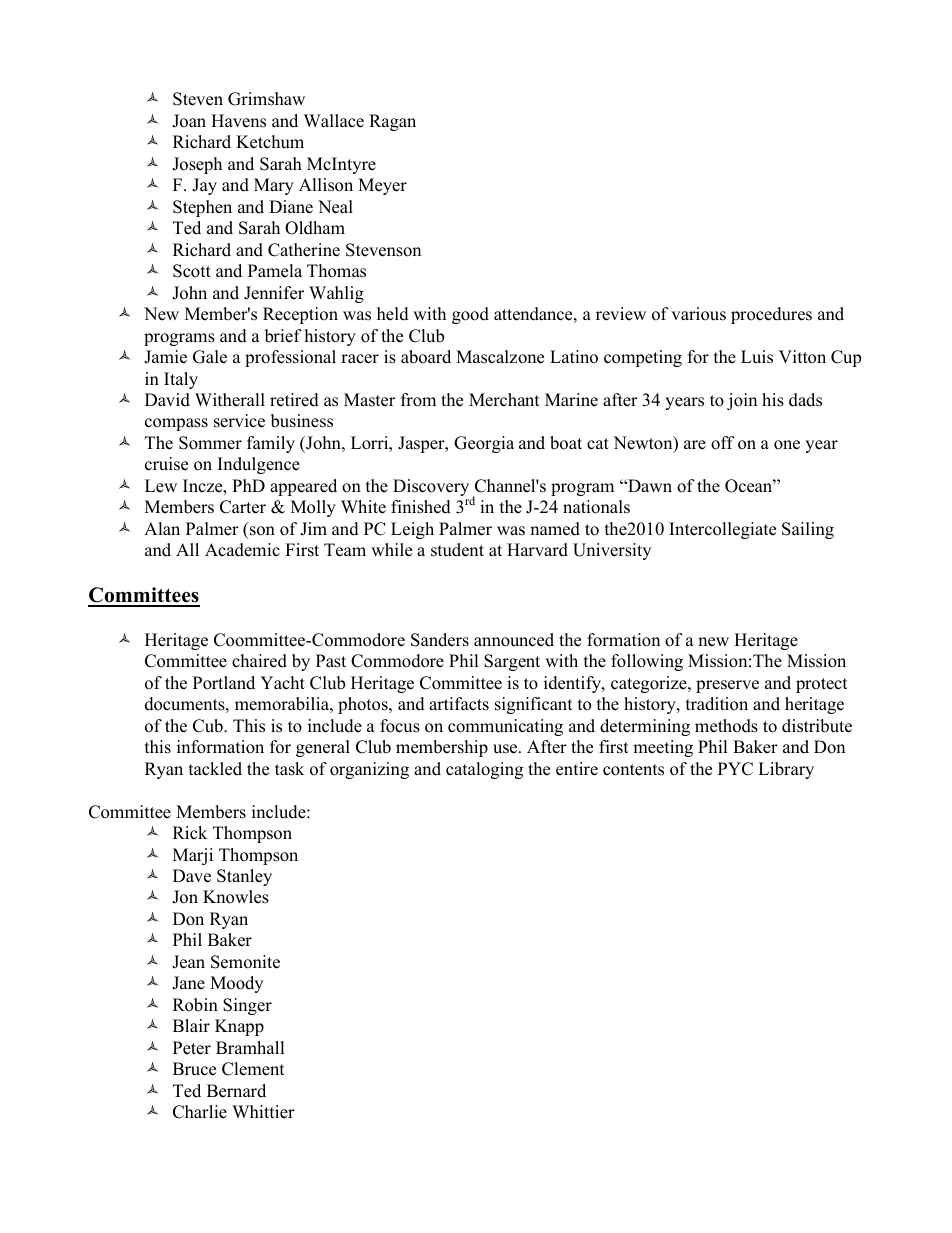 The image size is (952, 1233). Describe the element at coordinates (771, 315) in the image. I see `procedures` at that location.
